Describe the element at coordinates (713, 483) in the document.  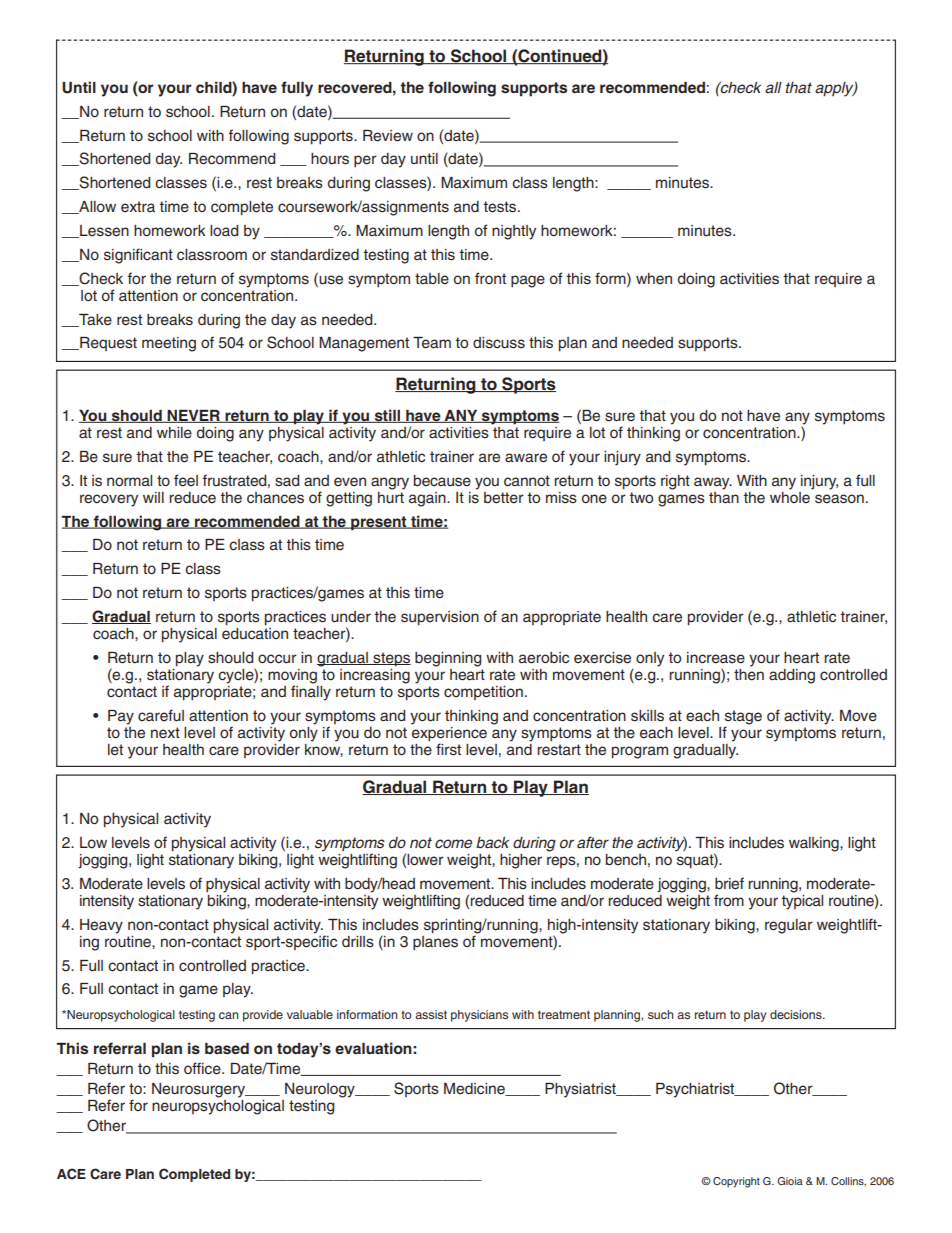
I see `away` at that location.
